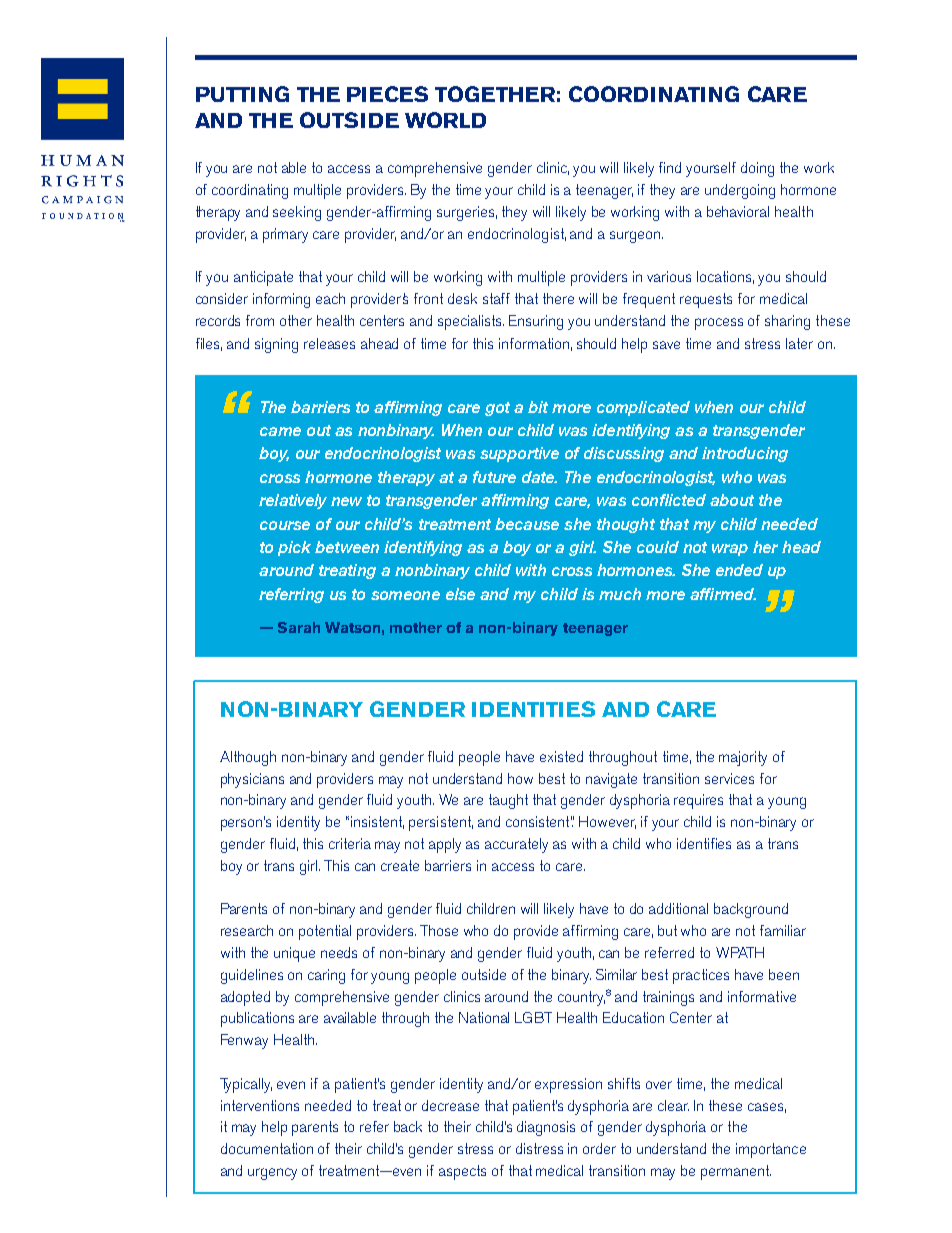  I want to click on WORLD, so click(445, 120).
